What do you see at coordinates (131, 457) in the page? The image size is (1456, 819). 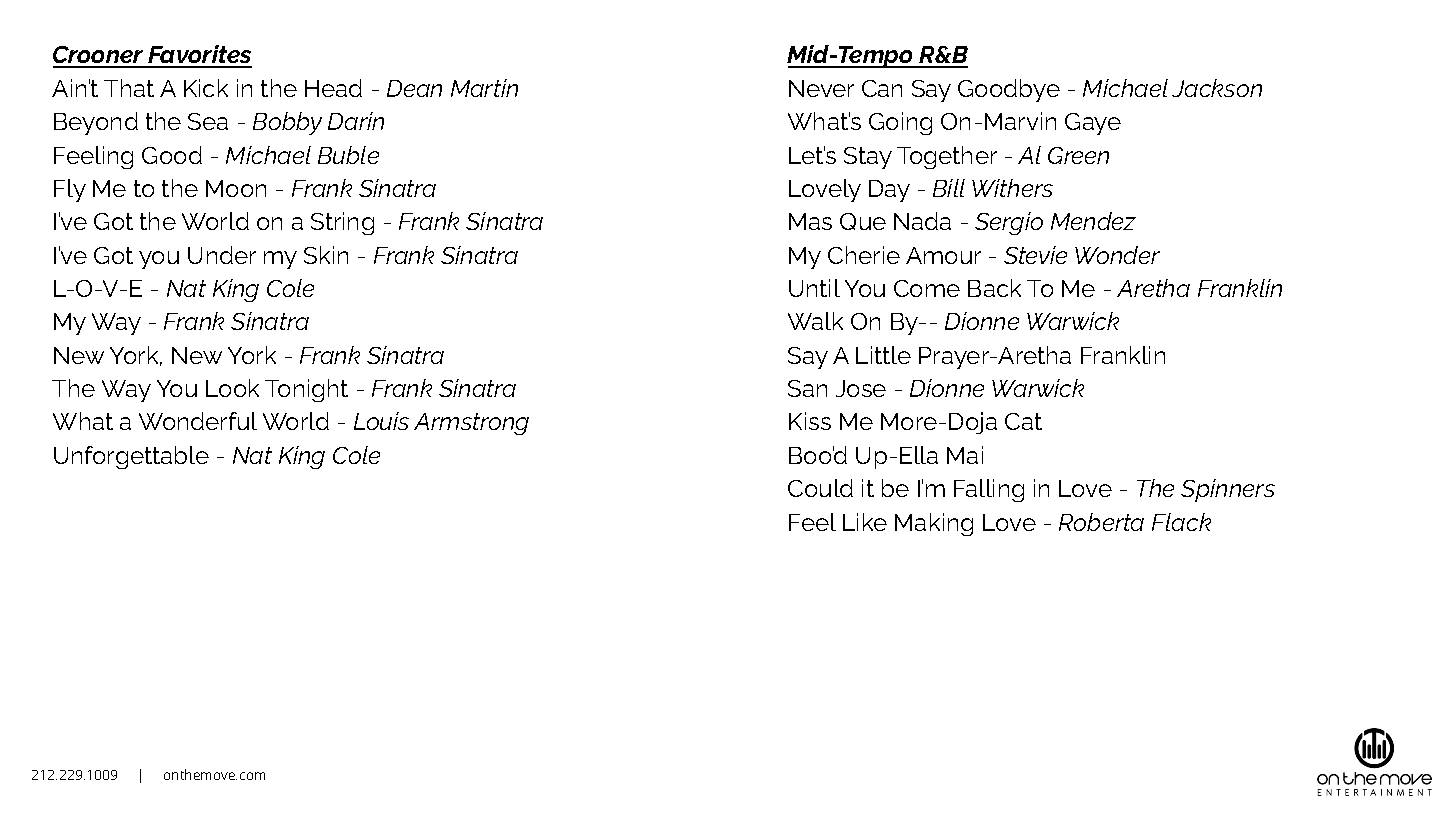 I see `Unforgettable` at bounding box center [131, 457].
